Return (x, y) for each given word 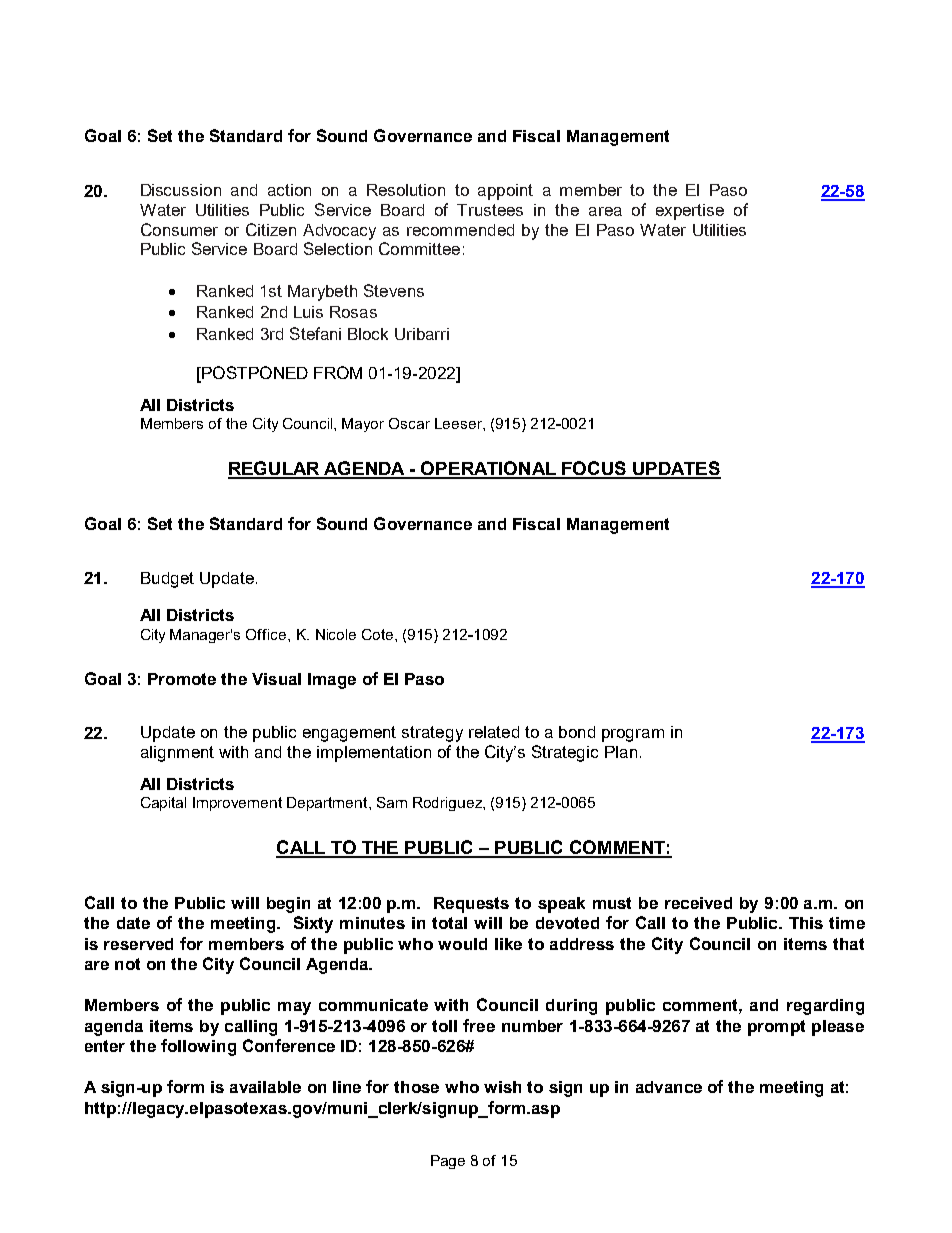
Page (448, 1162)
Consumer (179, 229)
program (633, 735)
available (265, 1087)
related (494, 732)
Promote (182, 679)
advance (669, 1087)
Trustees (490, 210)
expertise (690, 212)
